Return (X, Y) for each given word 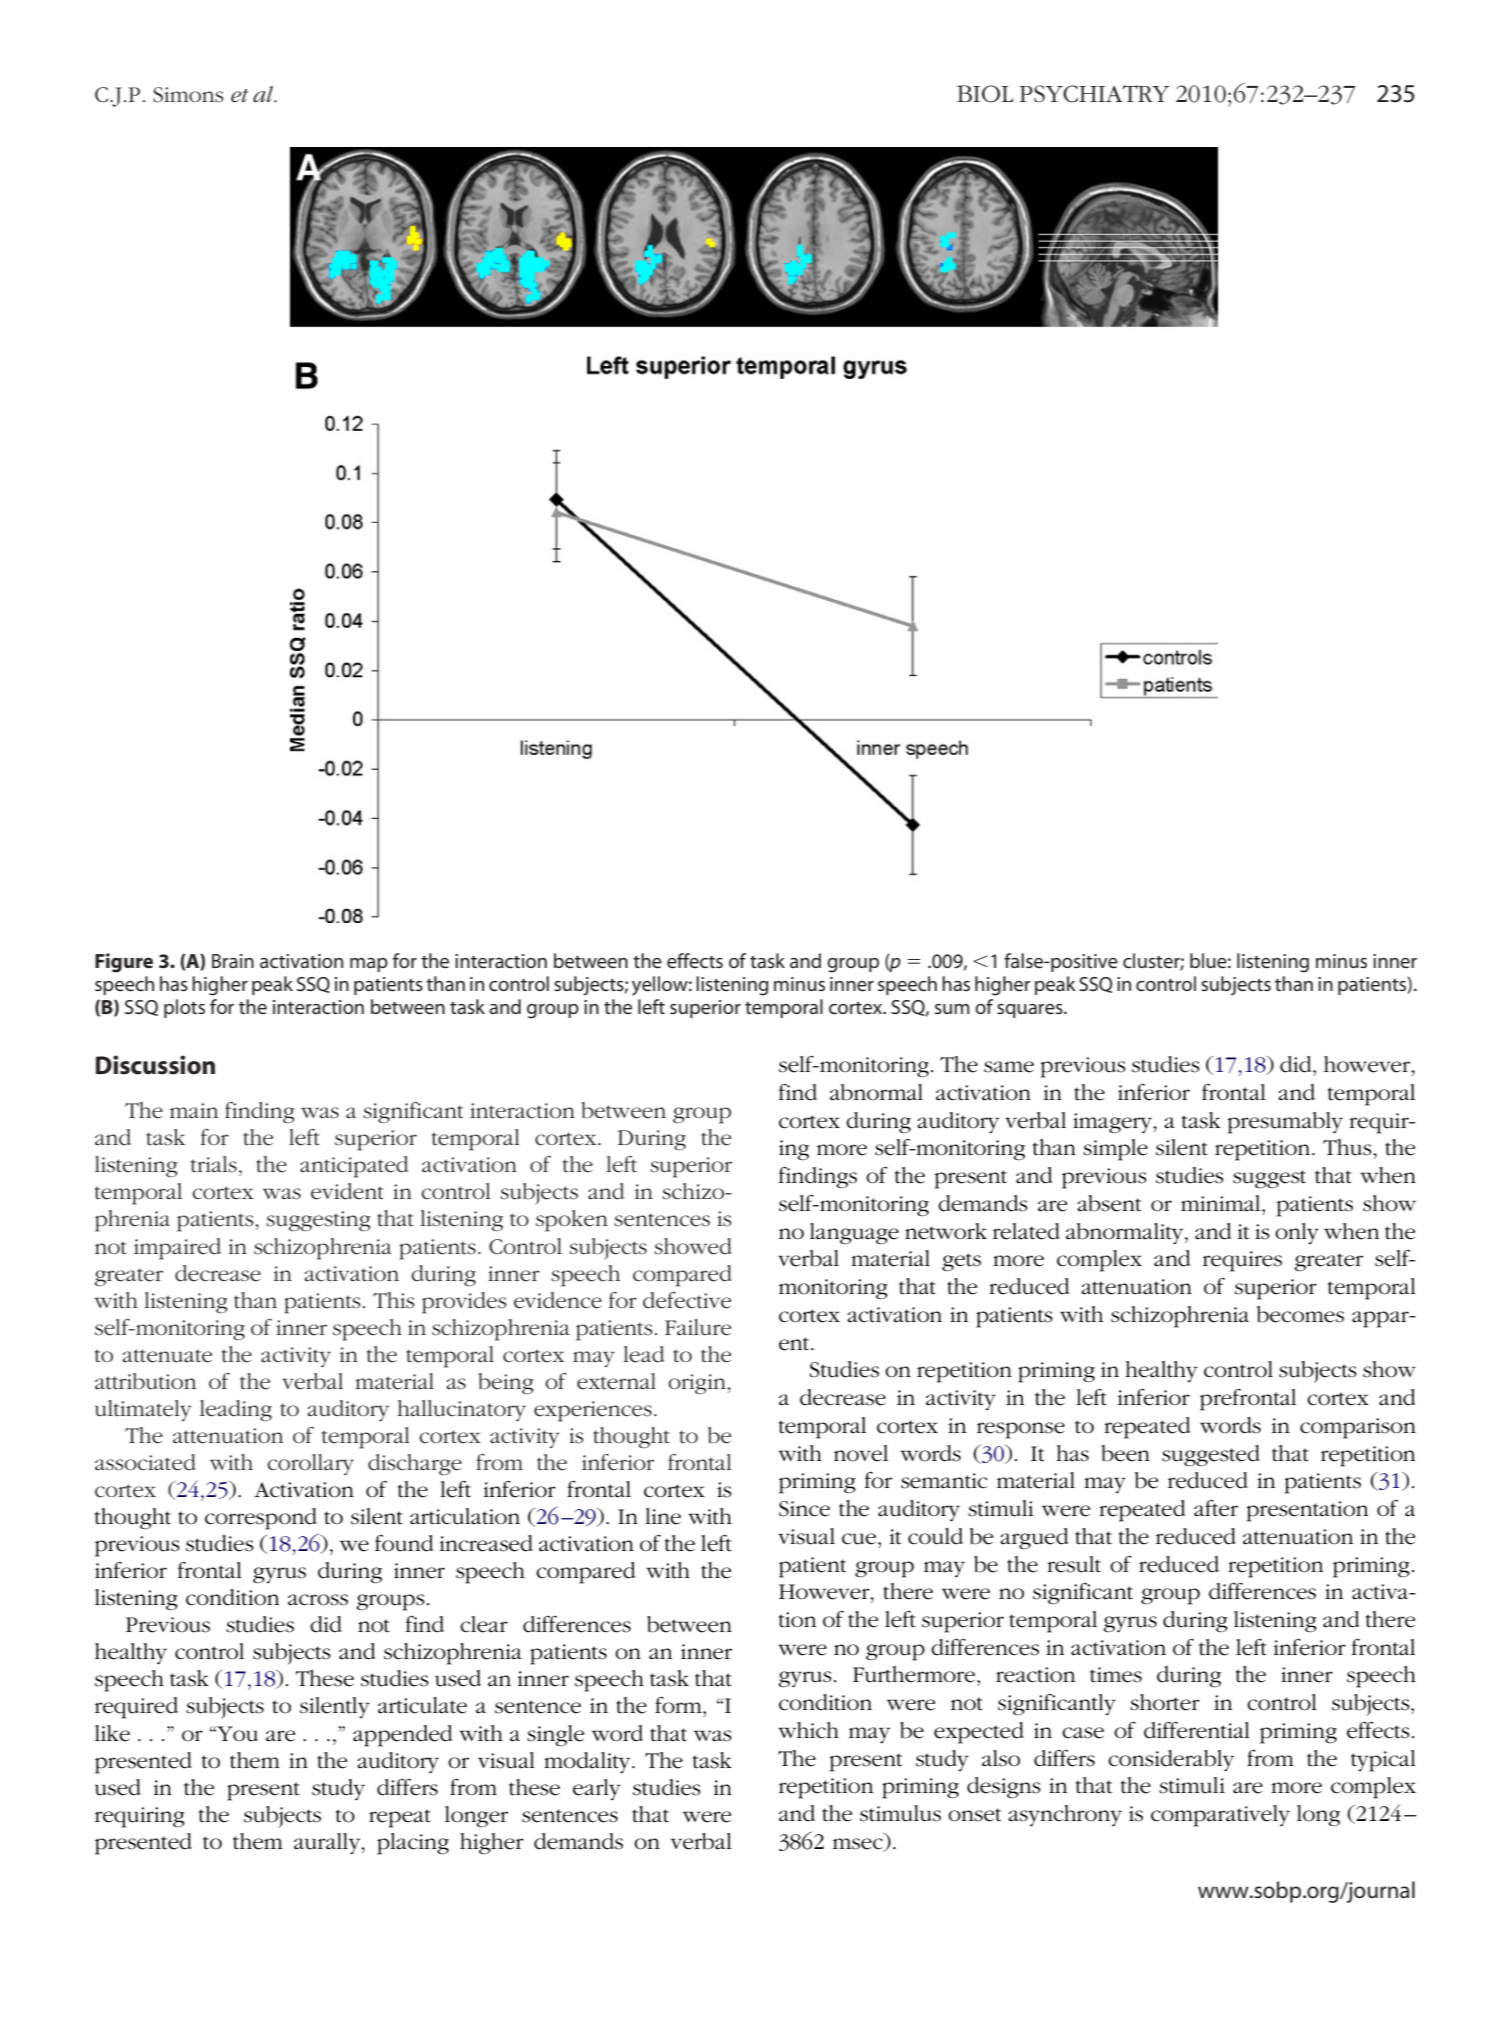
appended (403, 1736)
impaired (177, 1249)
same (1009, 1067)
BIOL (985, 94)
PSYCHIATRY (1094, 94)
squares (1031, 1011)
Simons (188, 95)
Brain (233, 961)
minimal (1222, 1203)
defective (687, 1300)
